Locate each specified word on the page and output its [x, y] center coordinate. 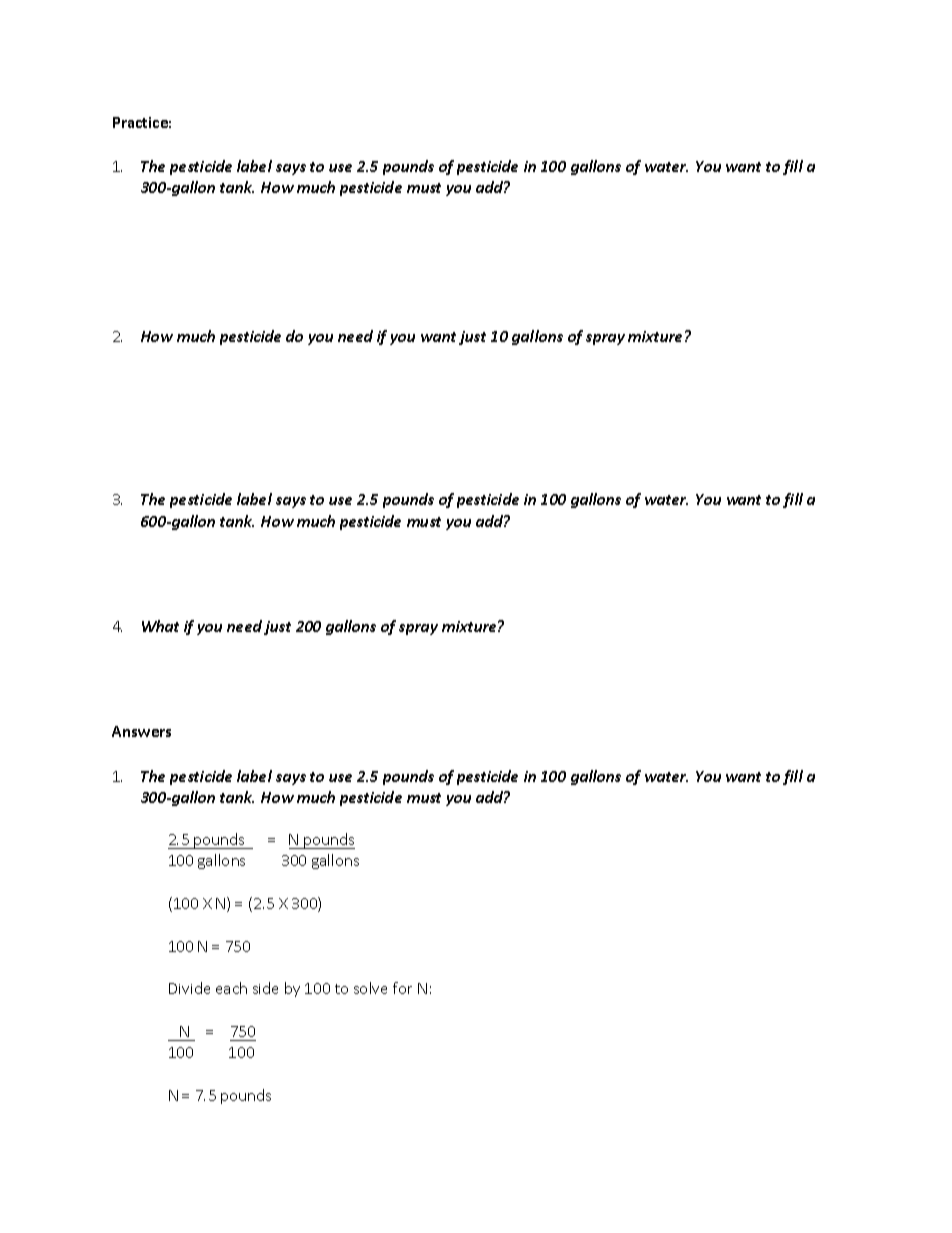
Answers [141, 731]
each [231, 988]
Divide [189, 988]
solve [370, 988]
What [160, 626]
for [402, 988]
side [265, 988]
